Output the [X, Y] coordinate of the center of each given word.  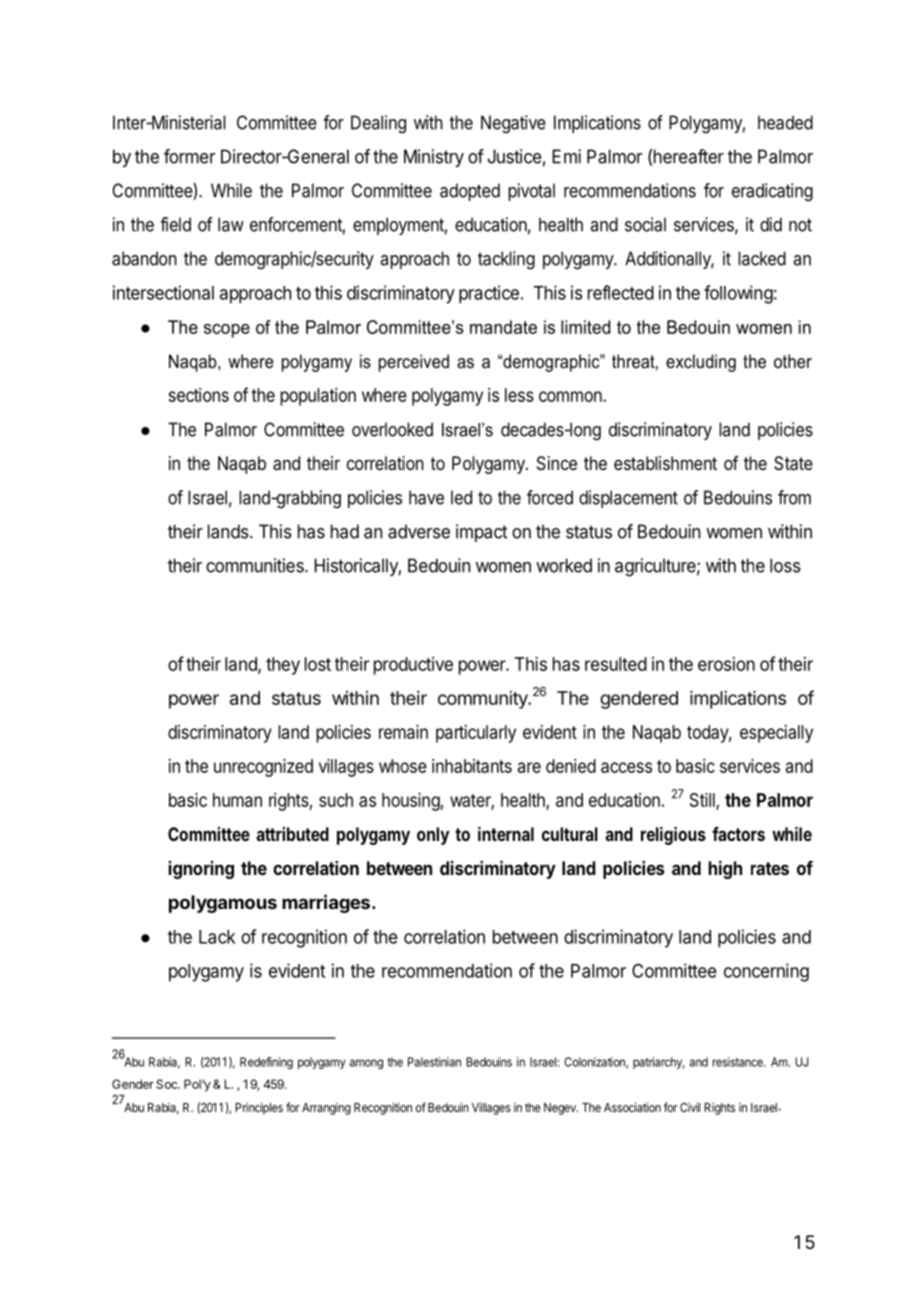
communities [256, 565]
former [189, 156]
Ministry [434, 158]
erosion [726, 664]
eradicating [772, 192]
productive [413, 666]
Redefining [266, 1063]
